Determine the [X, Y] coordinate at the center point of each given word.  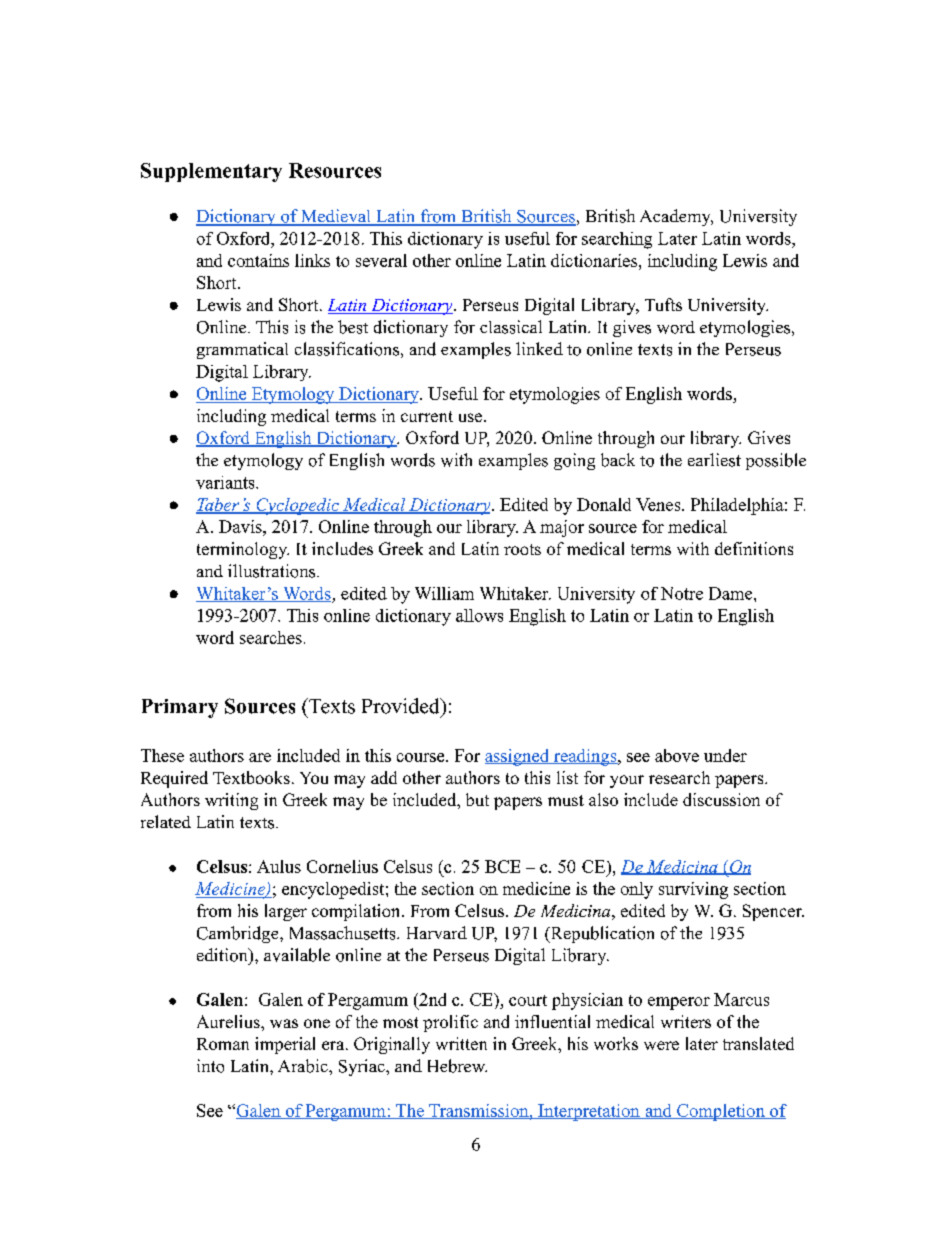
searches [271, 637]
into [210, 1066]
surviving [693, 890]
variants [226, 482]
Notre [682, 593]
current [427, 416]
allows [479, 615]
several [381, 260]
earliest [714, 460]
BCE [502, 866]
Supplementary [211, 172]
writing [231, 801]
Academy [676, 217]
